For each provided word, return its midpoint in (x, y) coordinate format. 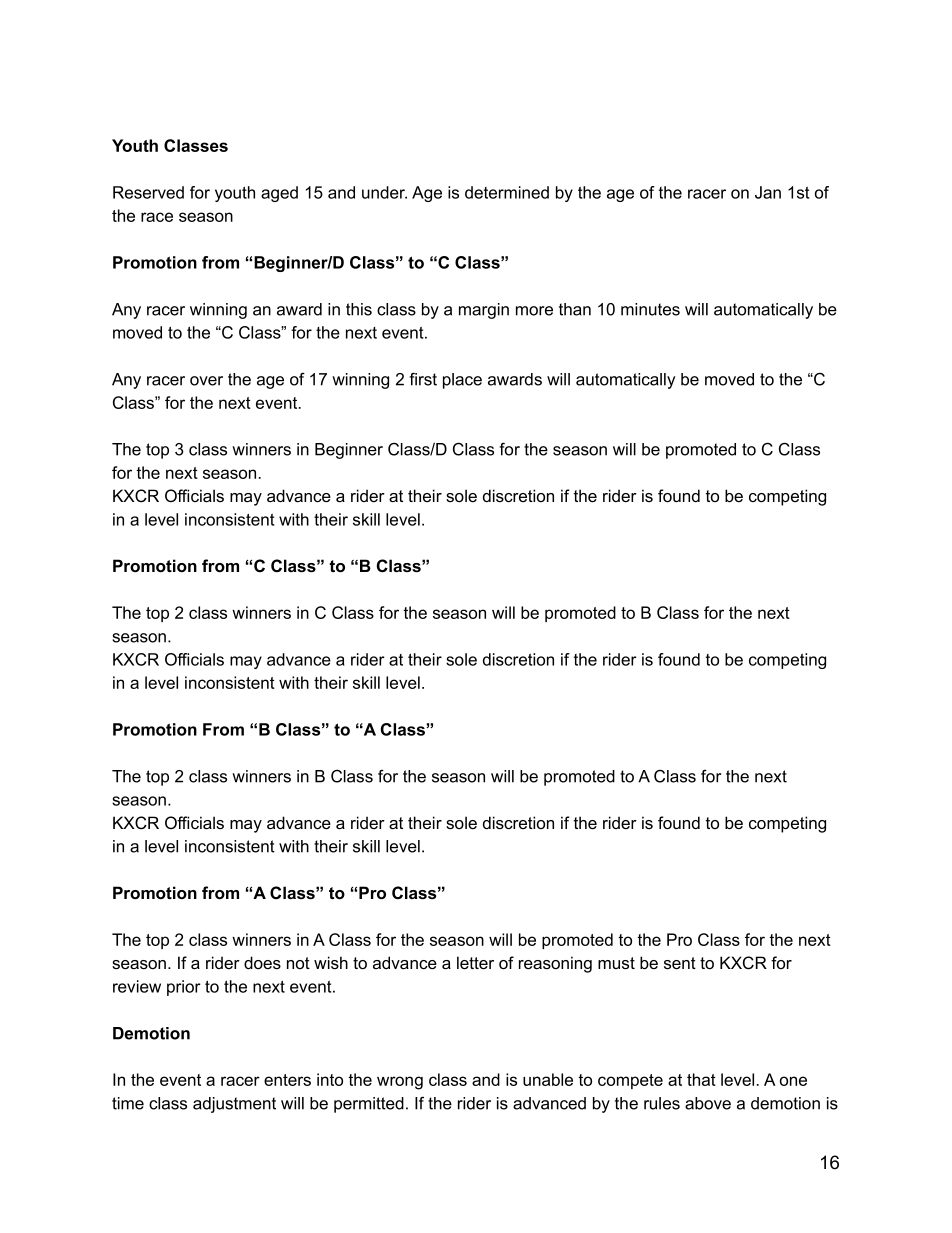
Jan (768, 192)
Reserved (148, 192)
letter (475, 963)
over (206, 381)
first (423, 379)
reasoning (555, 964)
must (616, 963)
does (262, 962)
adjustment (234, 1105)
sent (680, 963)
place (462, 381)
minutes (650, 309)
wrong (400, 1083)
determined (507, 192)
